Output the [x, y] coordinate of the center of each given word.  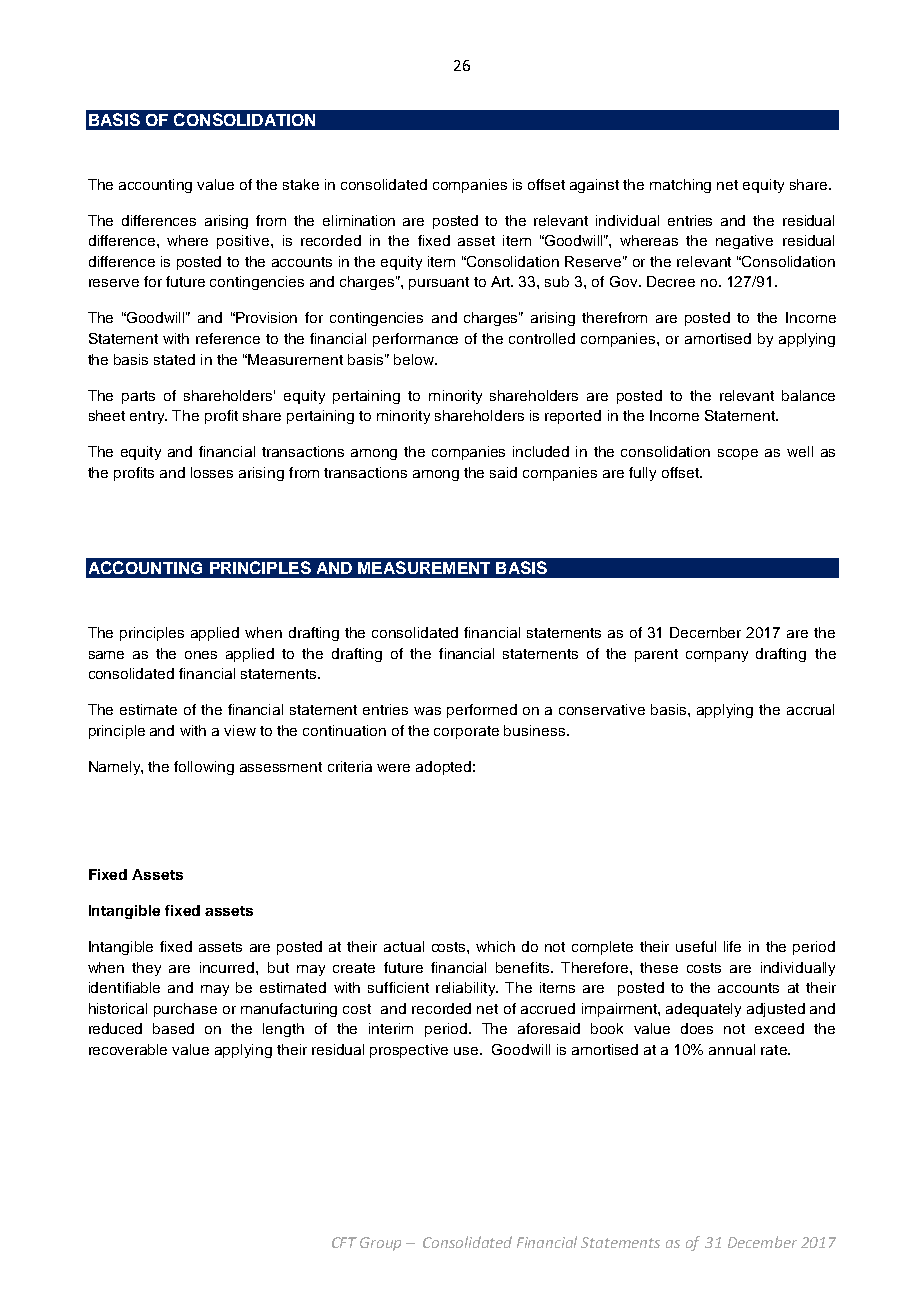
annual [732, 1049]
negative [744, 242]
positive [244, 242]
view [240, 730]
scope [738, 454]
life [732, 946]
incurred [228, 967]
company [717, 656]
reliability [467, 989]
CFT [344, 1242]
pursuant [439, 283]
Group [380, 1244]
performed [482, 711]
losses [212, 472]
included [541, 451]
